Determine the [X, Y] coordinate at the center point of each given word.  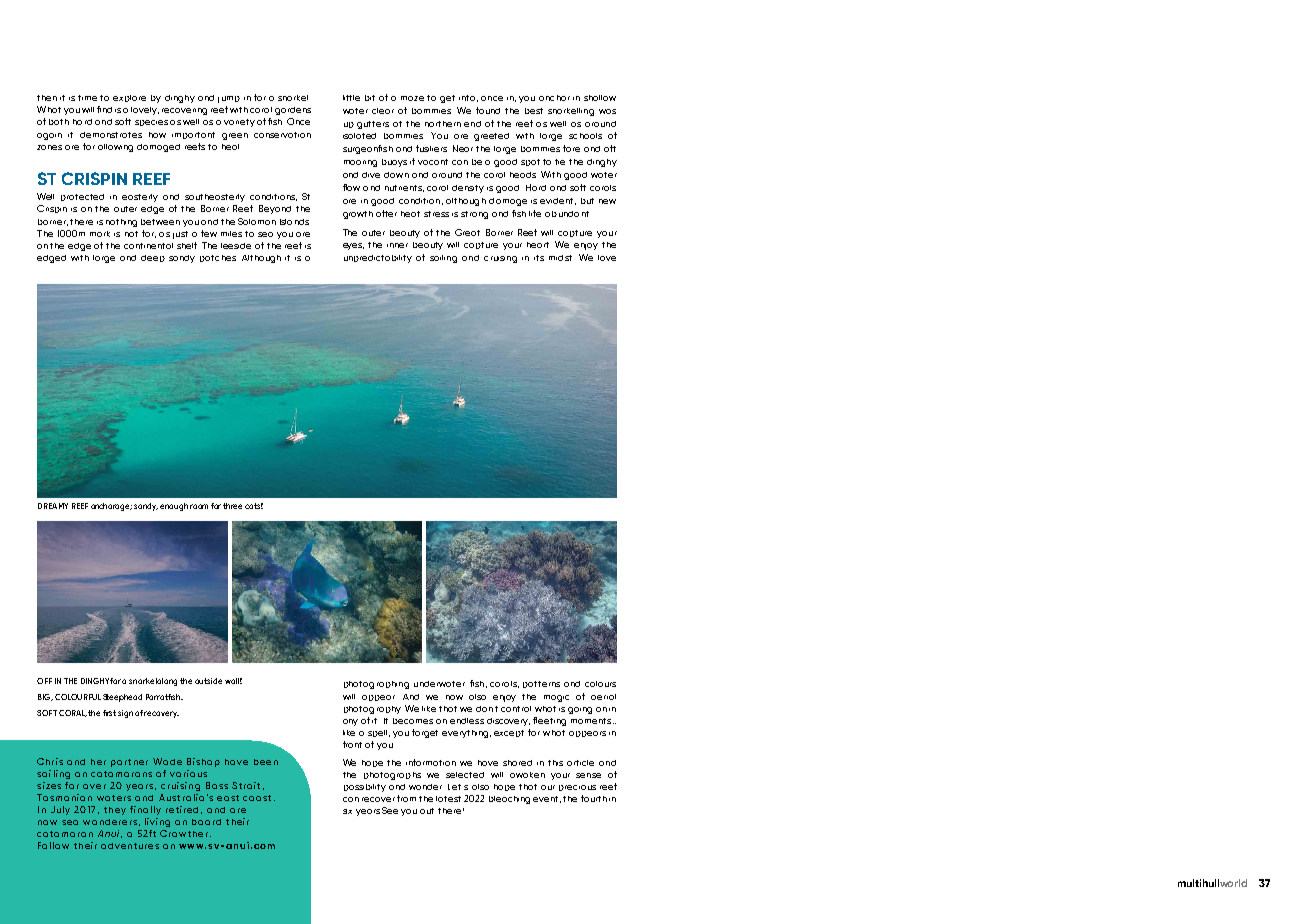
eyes [353, 246]
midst [560, 258]
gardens [293, 111]
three [232, 506]
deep [153, 258]
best [534, 111]
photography [372, 710]
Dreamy [53, 506]
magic [556, 698]
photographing [376, 685]
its [539, 258]
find [104, 109]
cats [254, 506]
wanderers [110, 822]
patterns [541, 684]
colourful [78, 697]
